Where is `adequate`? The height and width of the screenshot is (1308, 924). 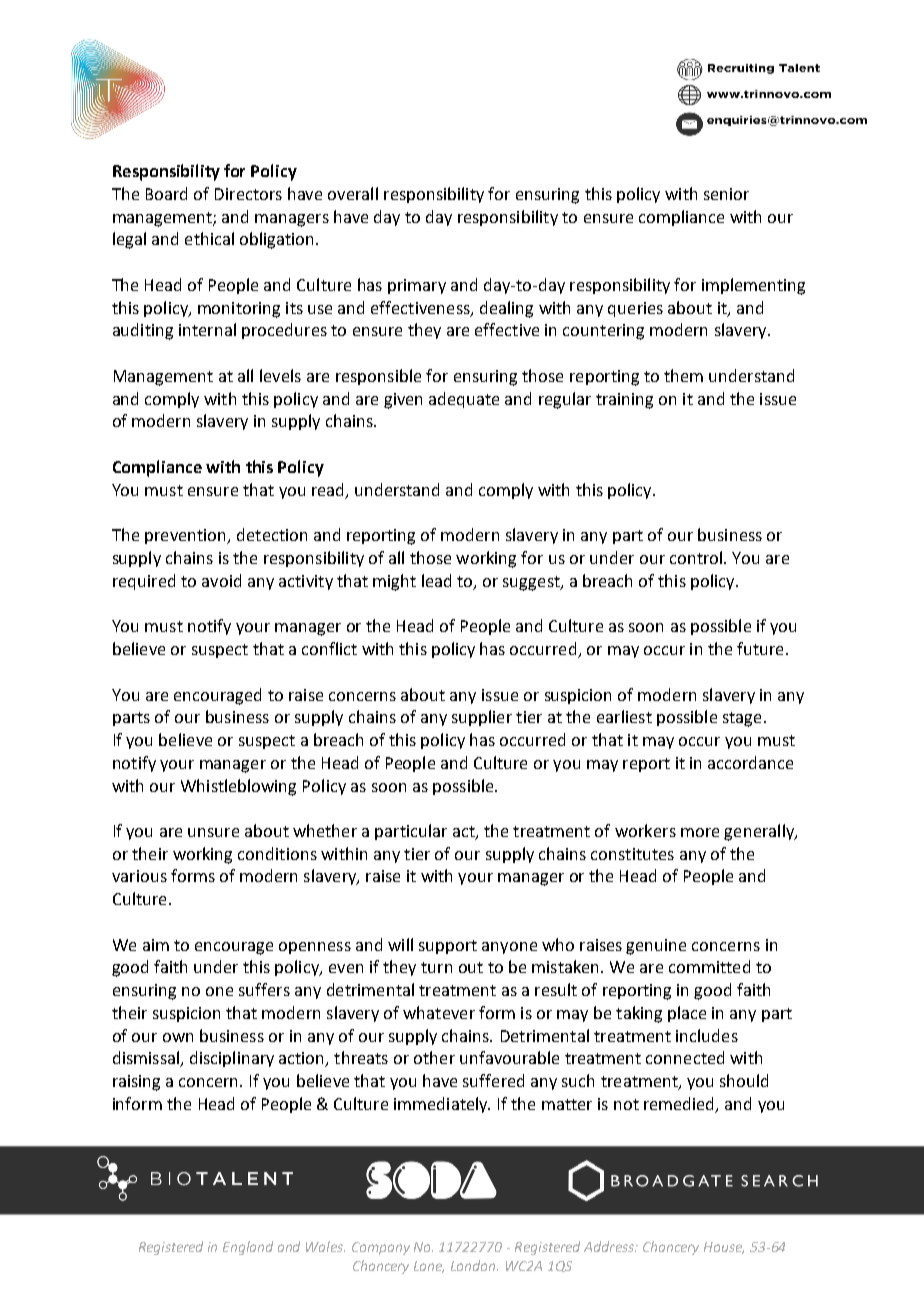
adequate is located at coordinates (464, 400).
